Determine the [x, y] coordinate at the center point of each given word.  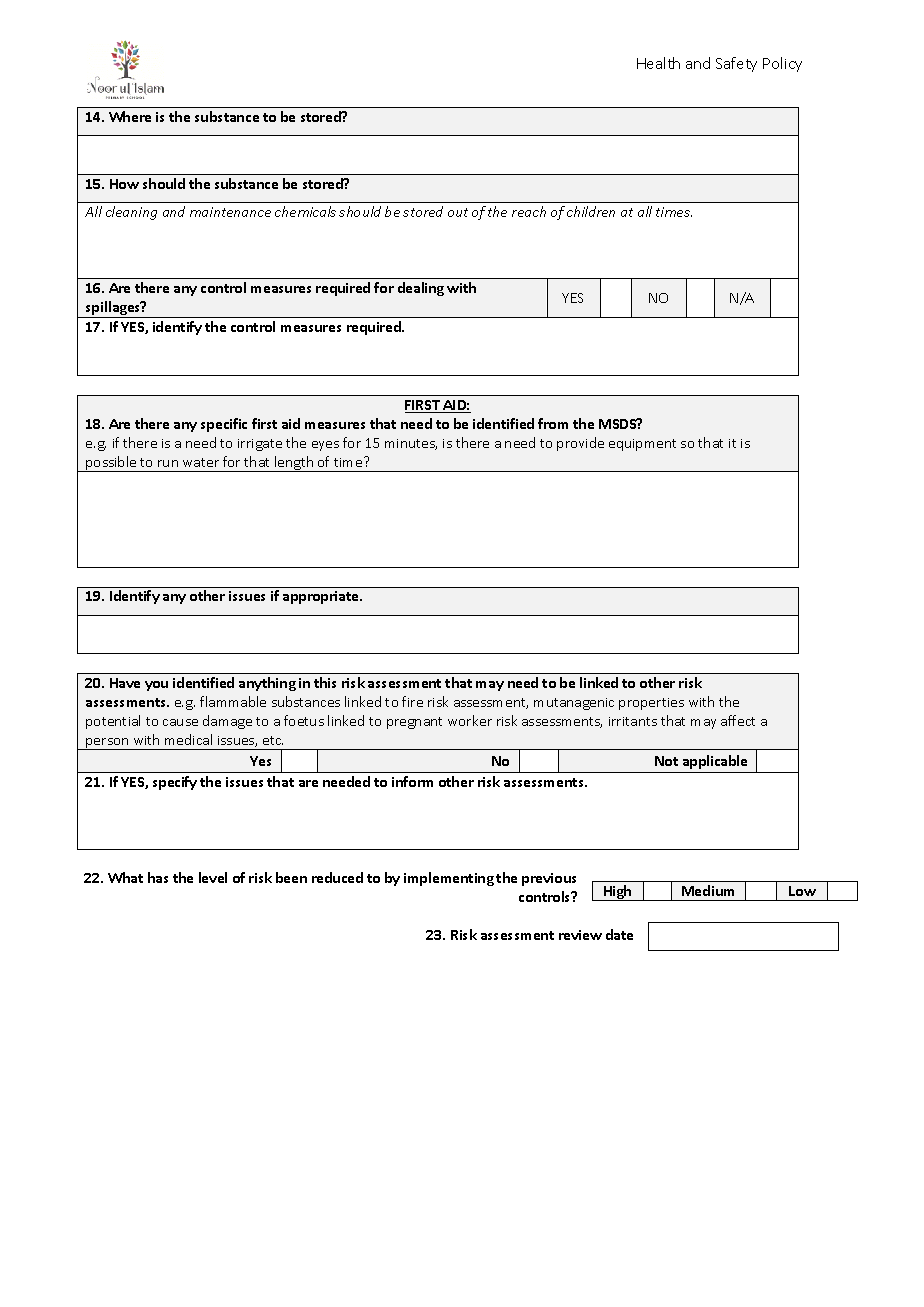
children [591, 211]
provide [580, 444]
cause [180, 722]
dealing [421, 289]
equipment [642, 445]
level [213, 877]
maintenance [230, 212]
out [458, 212]
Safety [736, 64]
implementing [449, 879]
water [201, 462]
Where [130, 116]
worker [470, 720]
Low [802, 891]
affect [738, 720]
